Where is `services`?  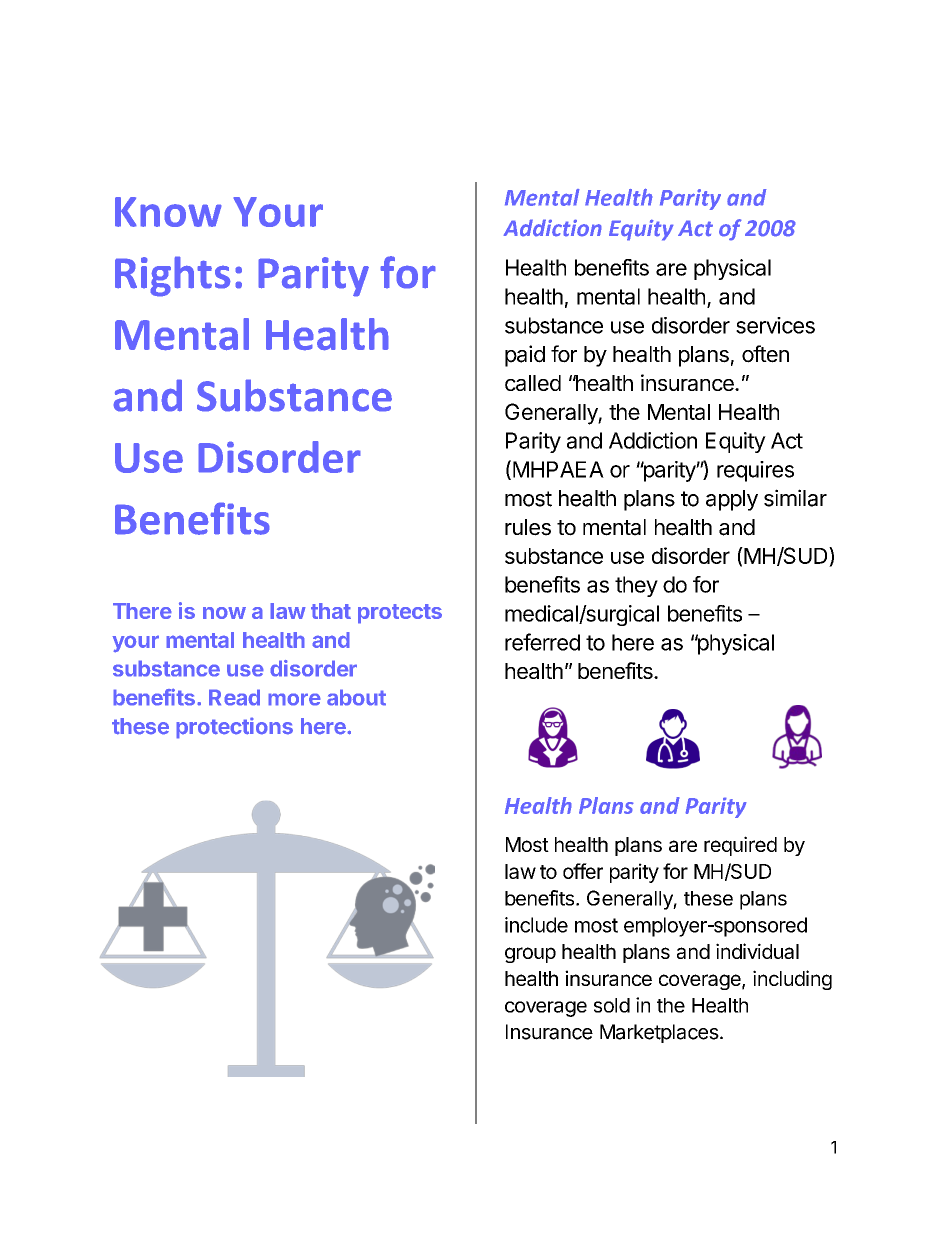 services is located at coordinates (775, 325).
